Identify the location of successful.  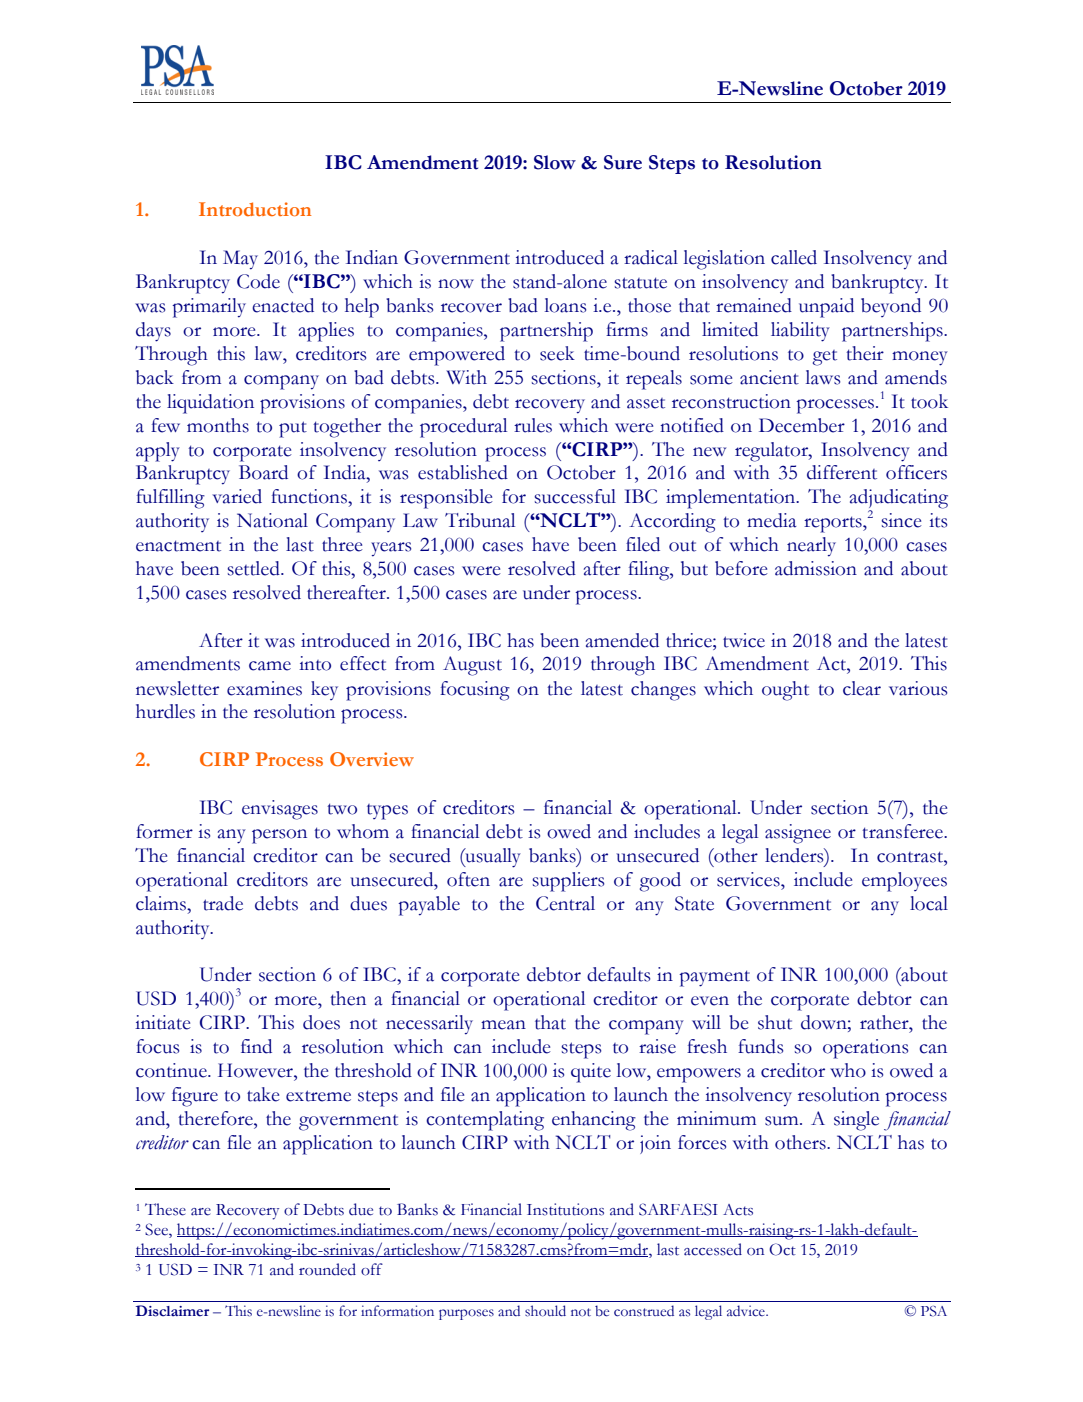
(575, 496).
